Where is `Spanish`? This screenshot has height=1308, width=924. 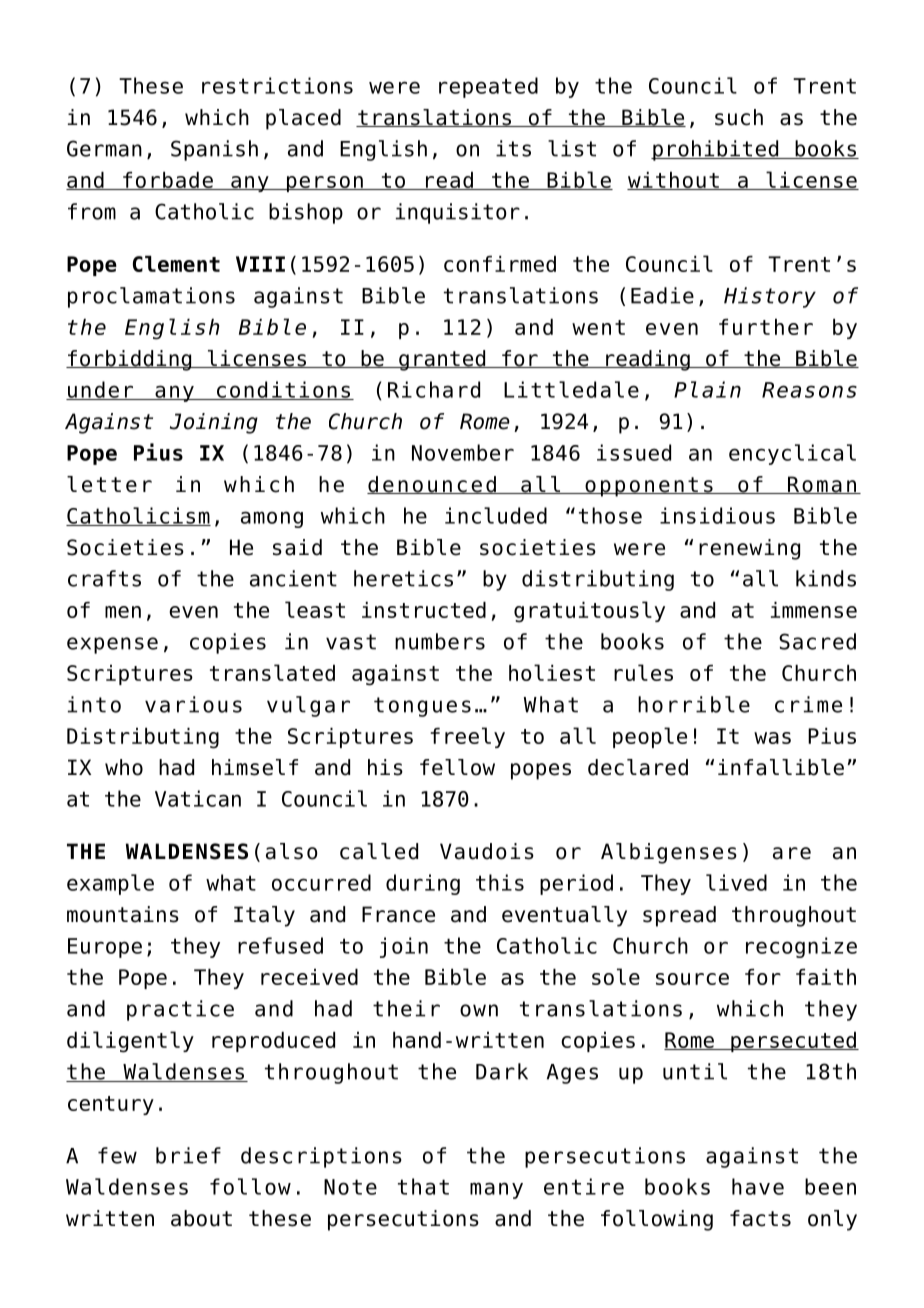 Spanish is located at coordinates (214, 150).
